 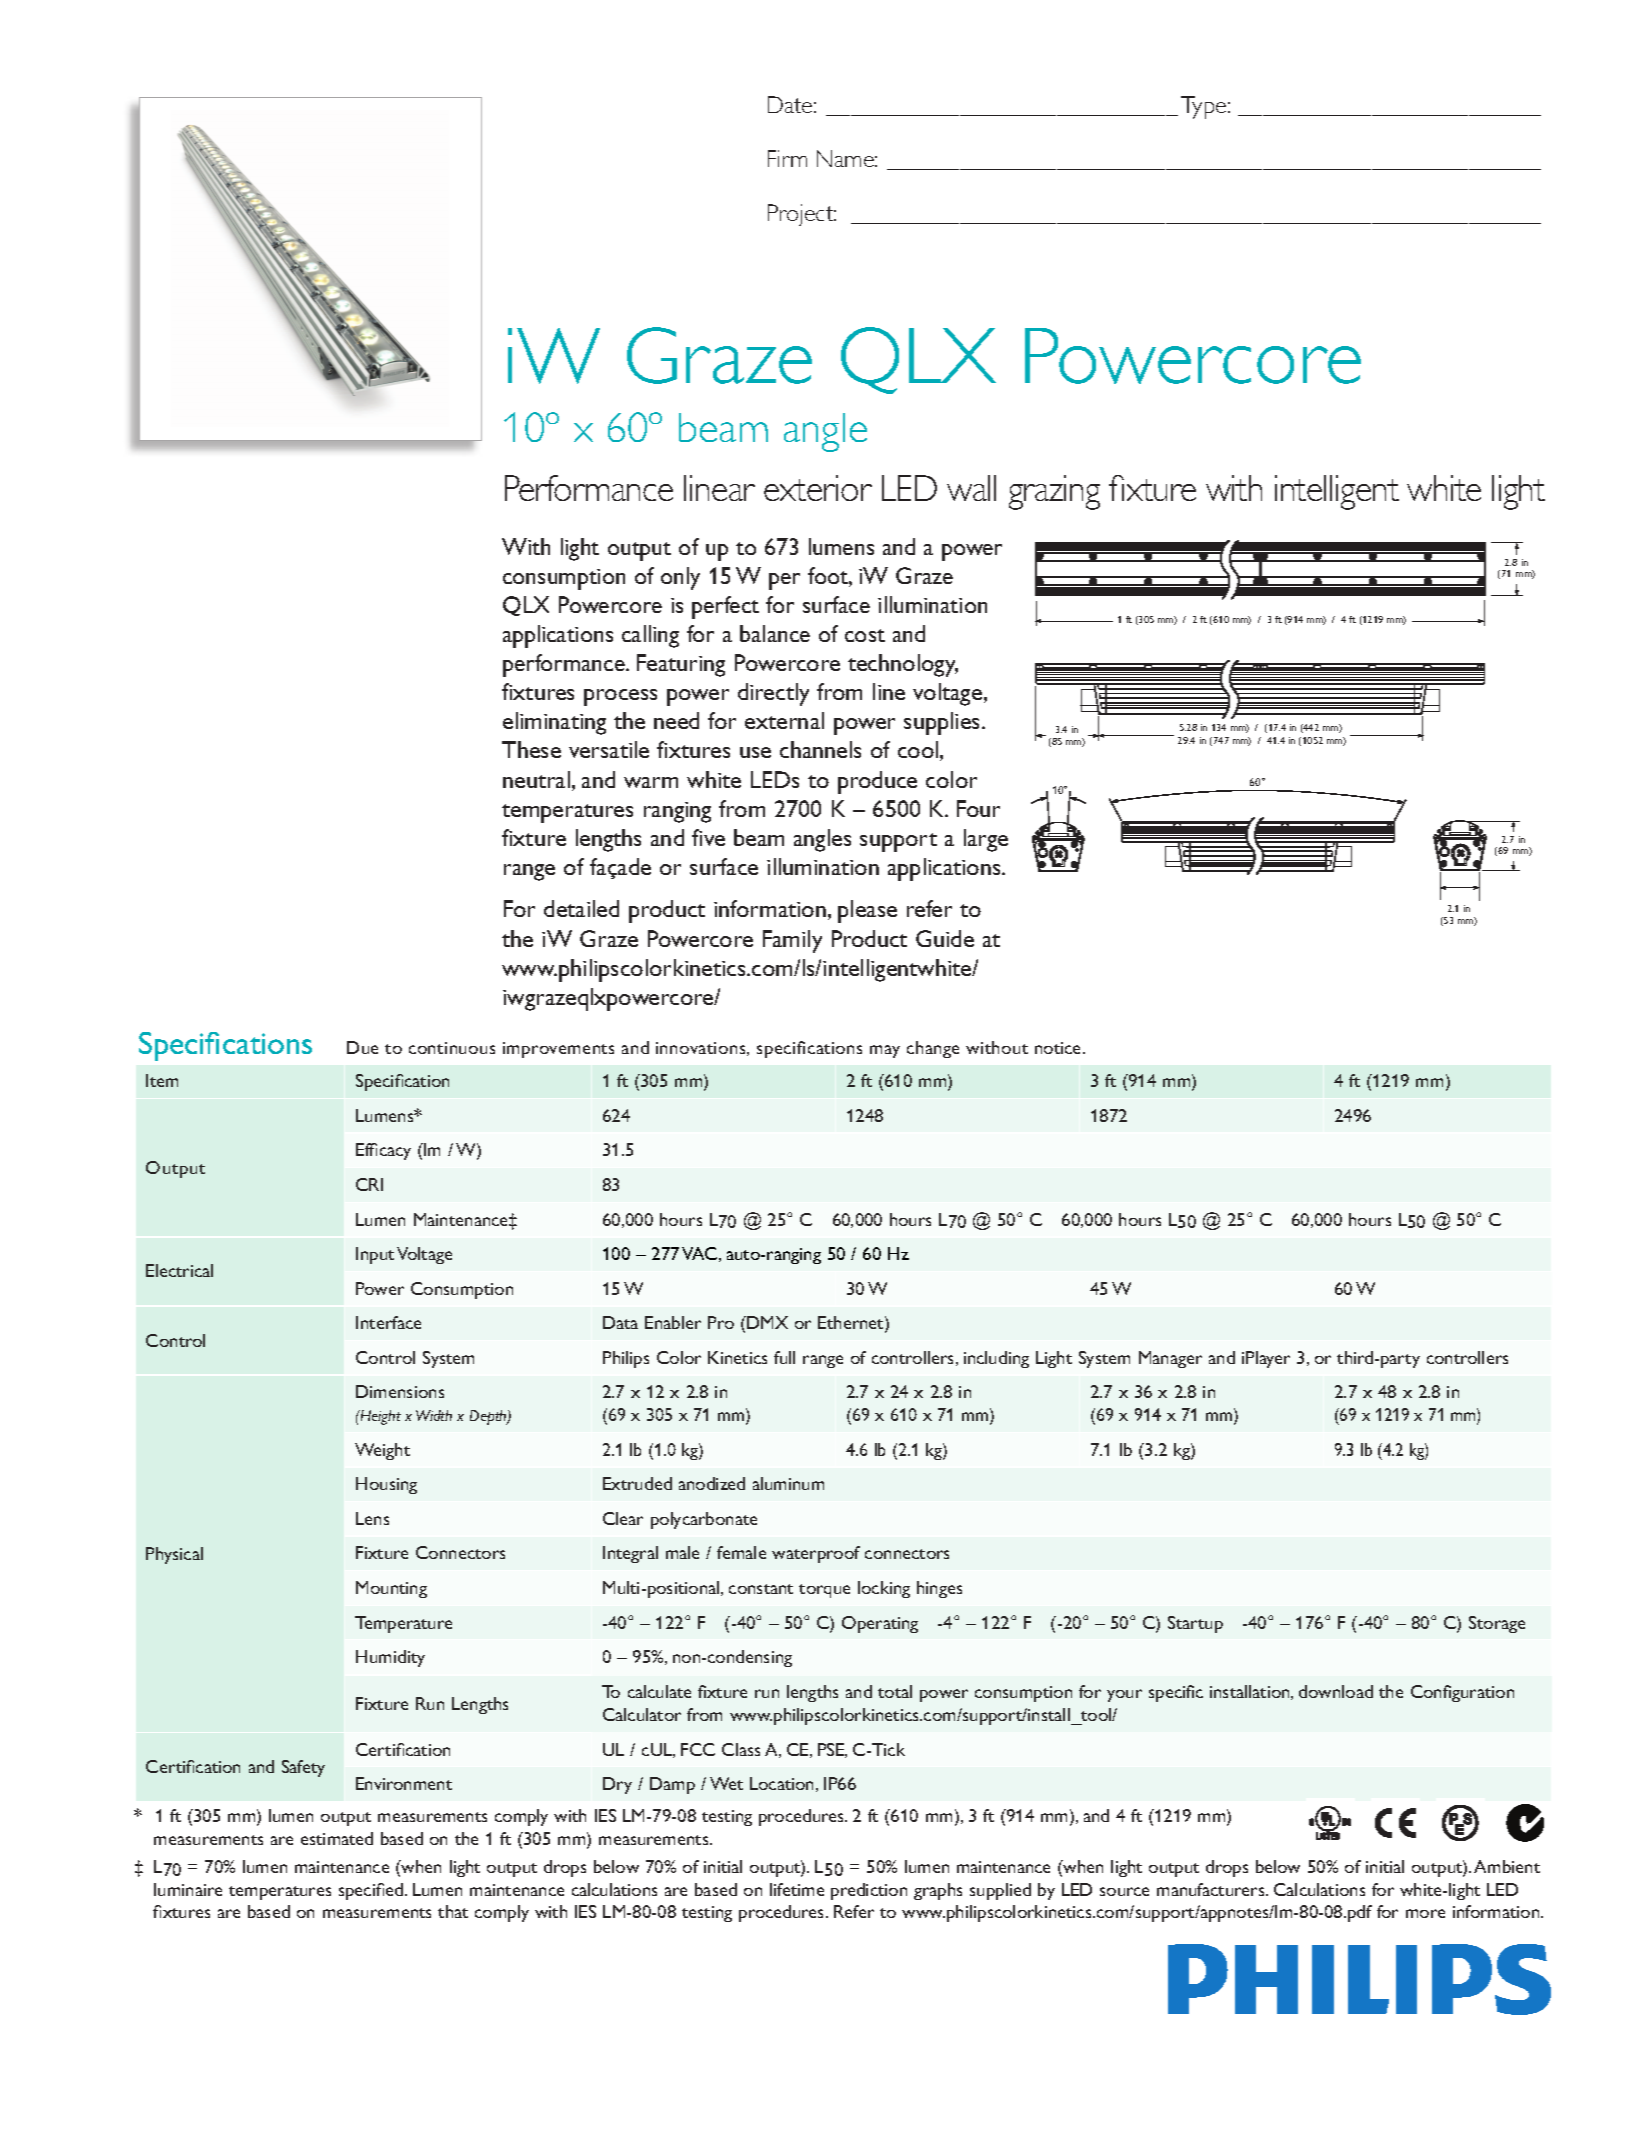 I want to click on produce, so click(x=877, y=782).
